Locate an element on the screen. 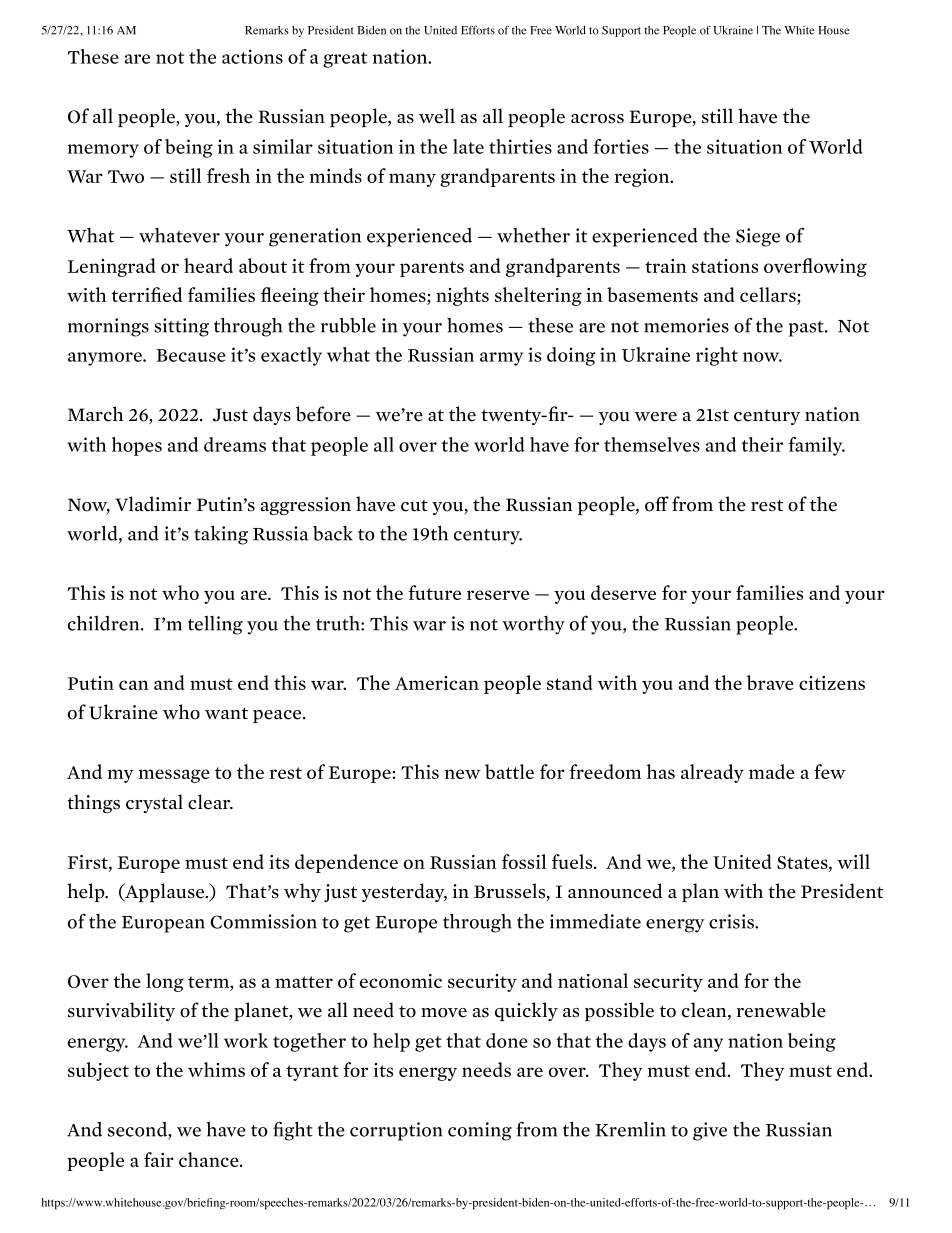  well is located at coordinates (437, 116).
